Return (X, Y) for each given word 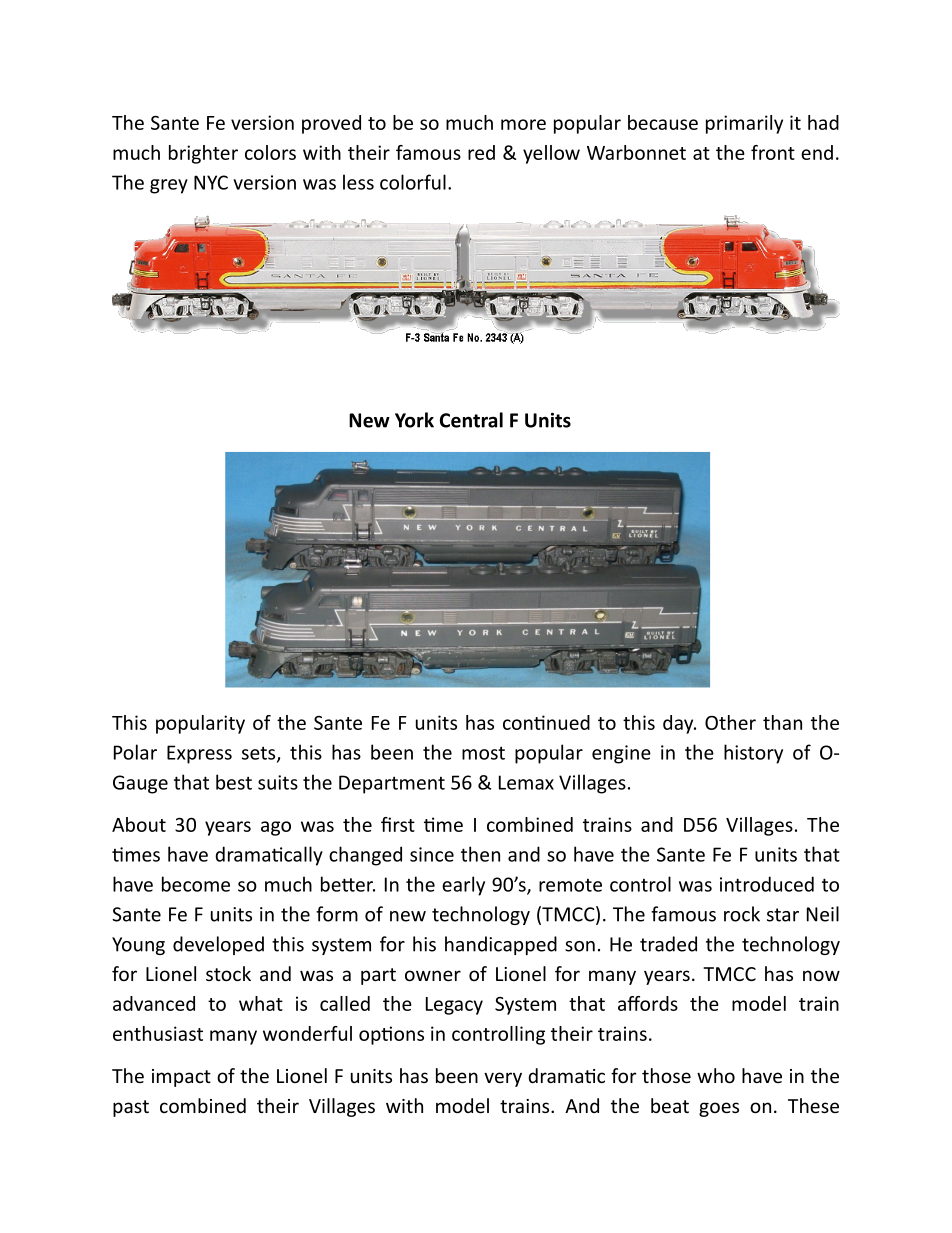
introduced (767, 884)
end (817, 152)
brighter (203, 154)
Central (471, 420)
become (196, 884)
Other (730, 722)
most (483, 753)
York (414, 420)
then (480, 854)
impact (181, 1078)
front (773, 152)
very (503, 1079)
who (716, 1075)
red (481, 152)
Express (199, 754)
